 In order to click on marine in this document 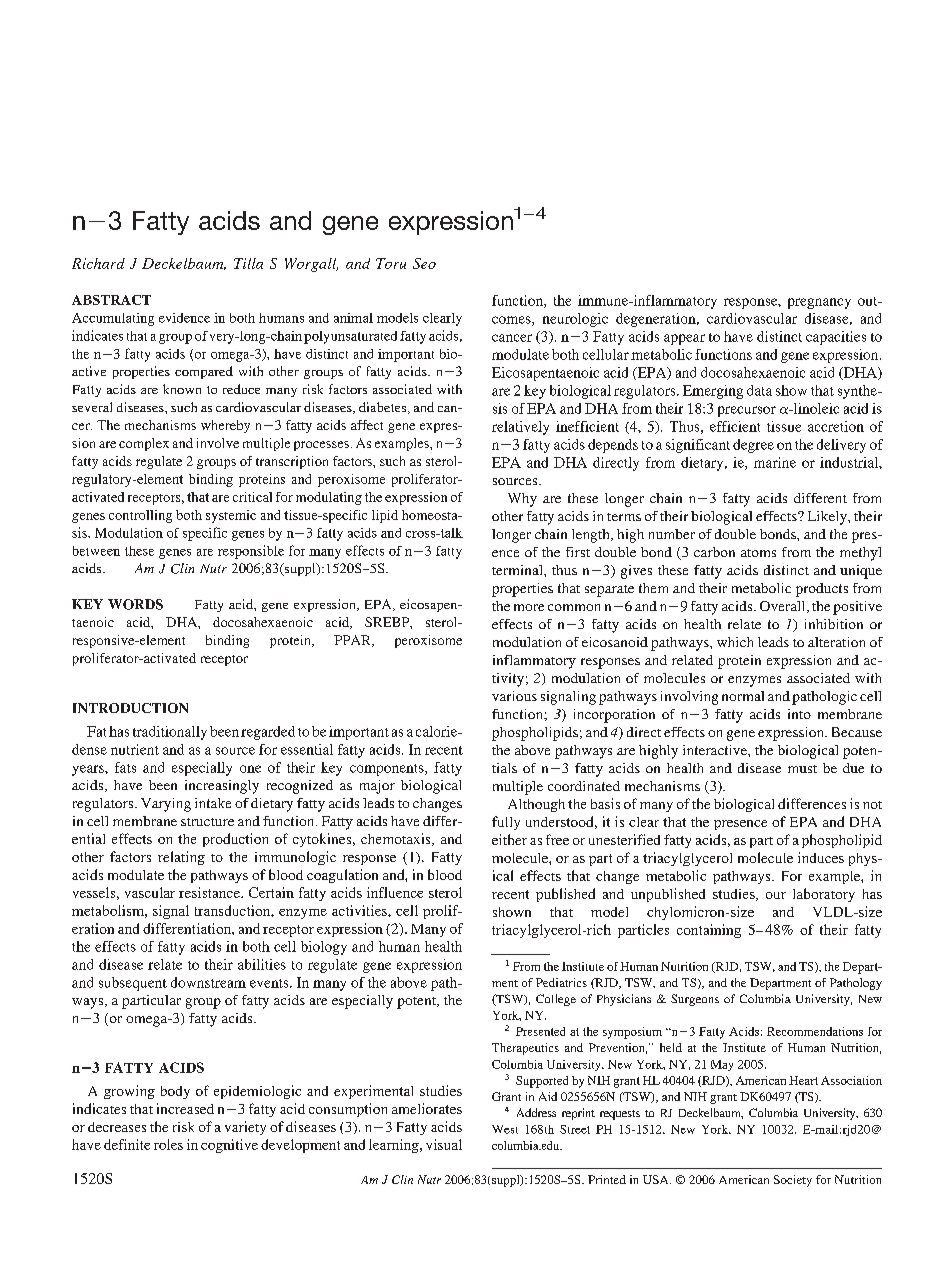, I will do `click(775, 462)`.
